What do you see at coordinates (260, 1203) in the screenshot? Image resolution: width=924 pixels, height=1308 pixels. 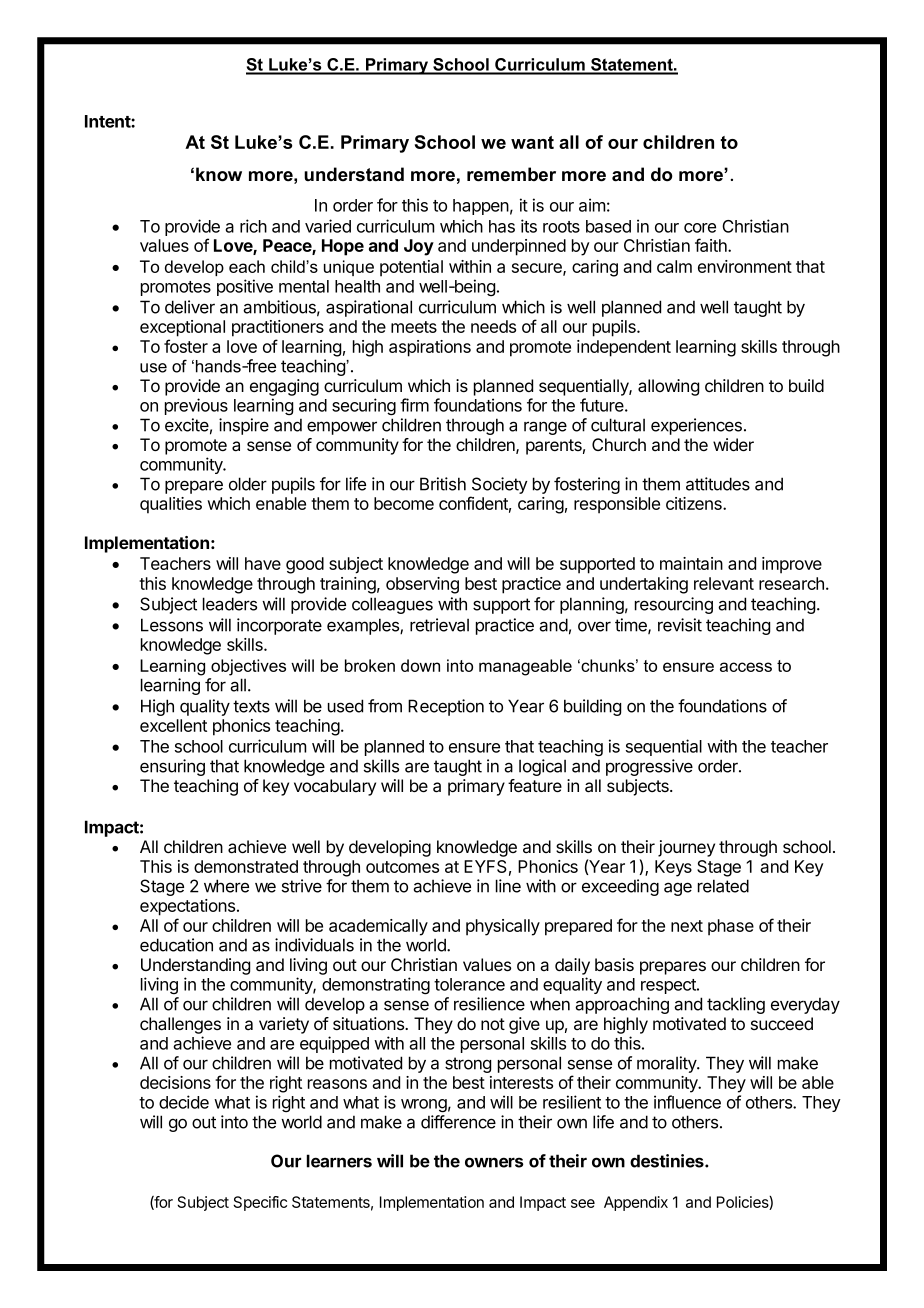 I see `Specific` at bounding box center [260, 1203].
